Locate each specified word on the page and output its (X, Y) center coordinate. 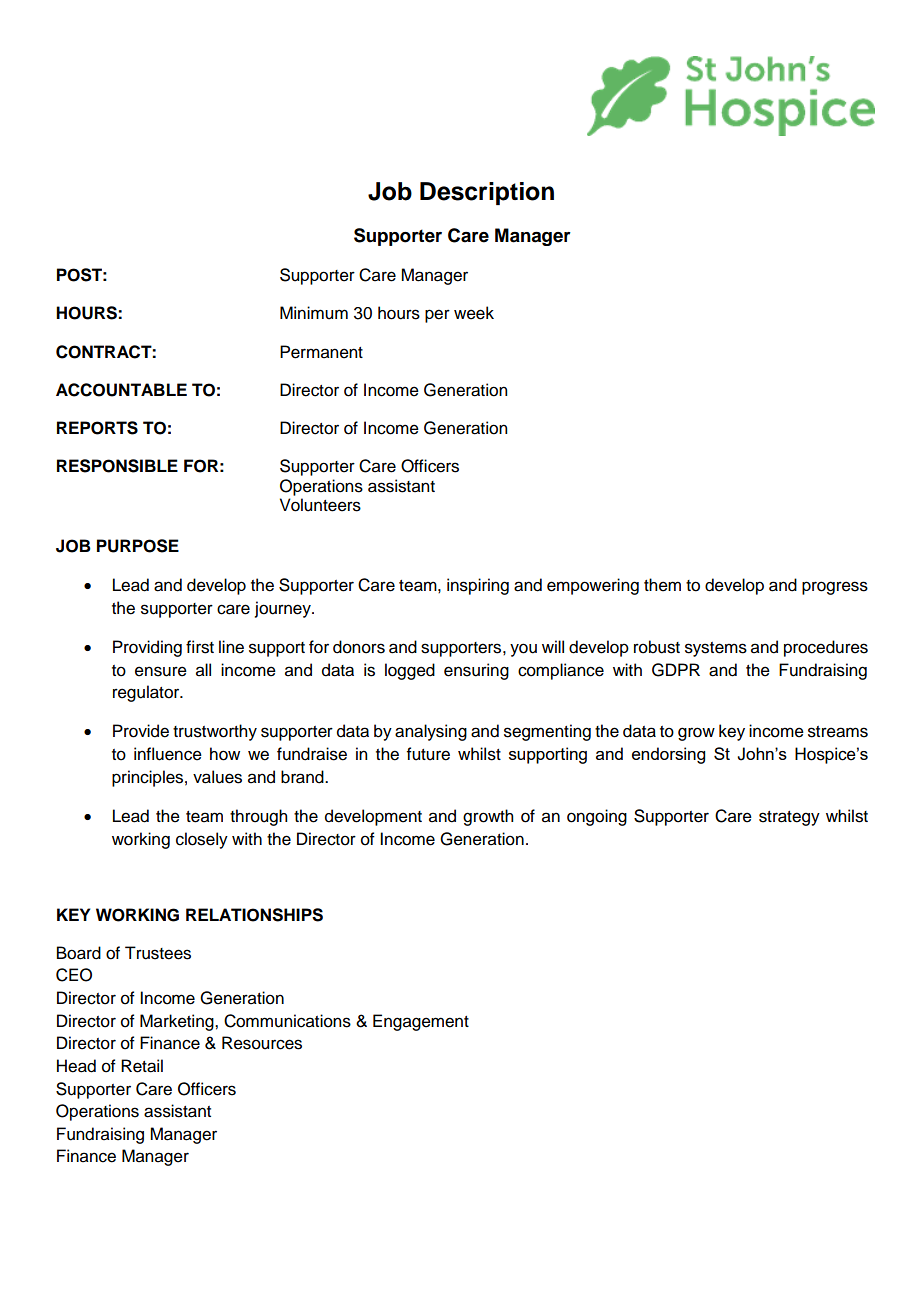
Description (487, 193)
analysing (431, 732)
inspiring (478, 586)
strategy (789, 818)
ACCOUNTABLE (121, 390)
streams (838, 732)
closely (202, 840)
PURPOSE (138, 546)
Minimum (314, 313)
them (662, 585)
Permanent (321, 352)
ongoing (597, 817)
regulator (147, 693)
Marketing (178, 1022)
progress (835, 588)
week (474, 313)
